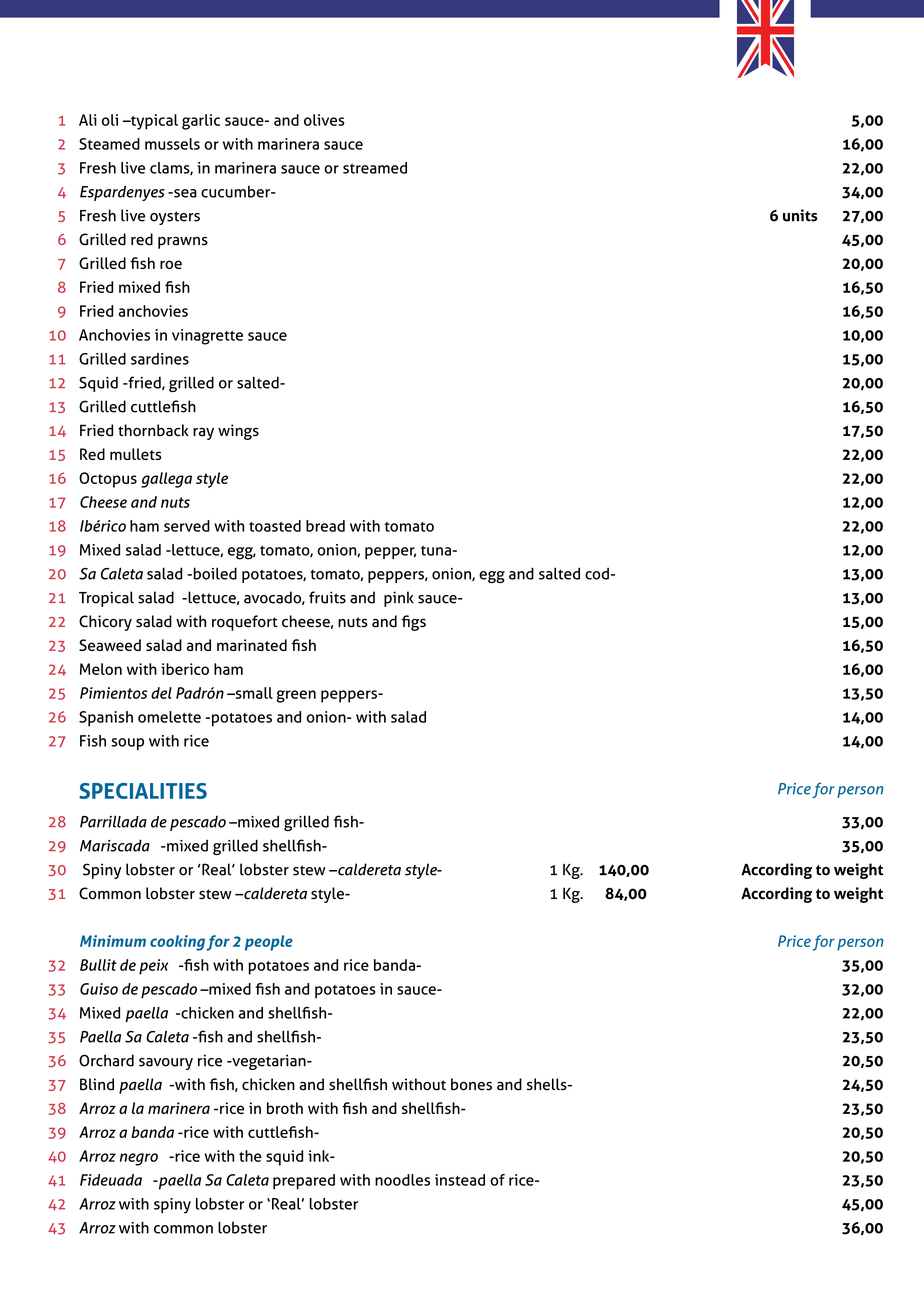  Describe the element at coordinates (399, 599) in the screenshot. I see `pink` at that location.
